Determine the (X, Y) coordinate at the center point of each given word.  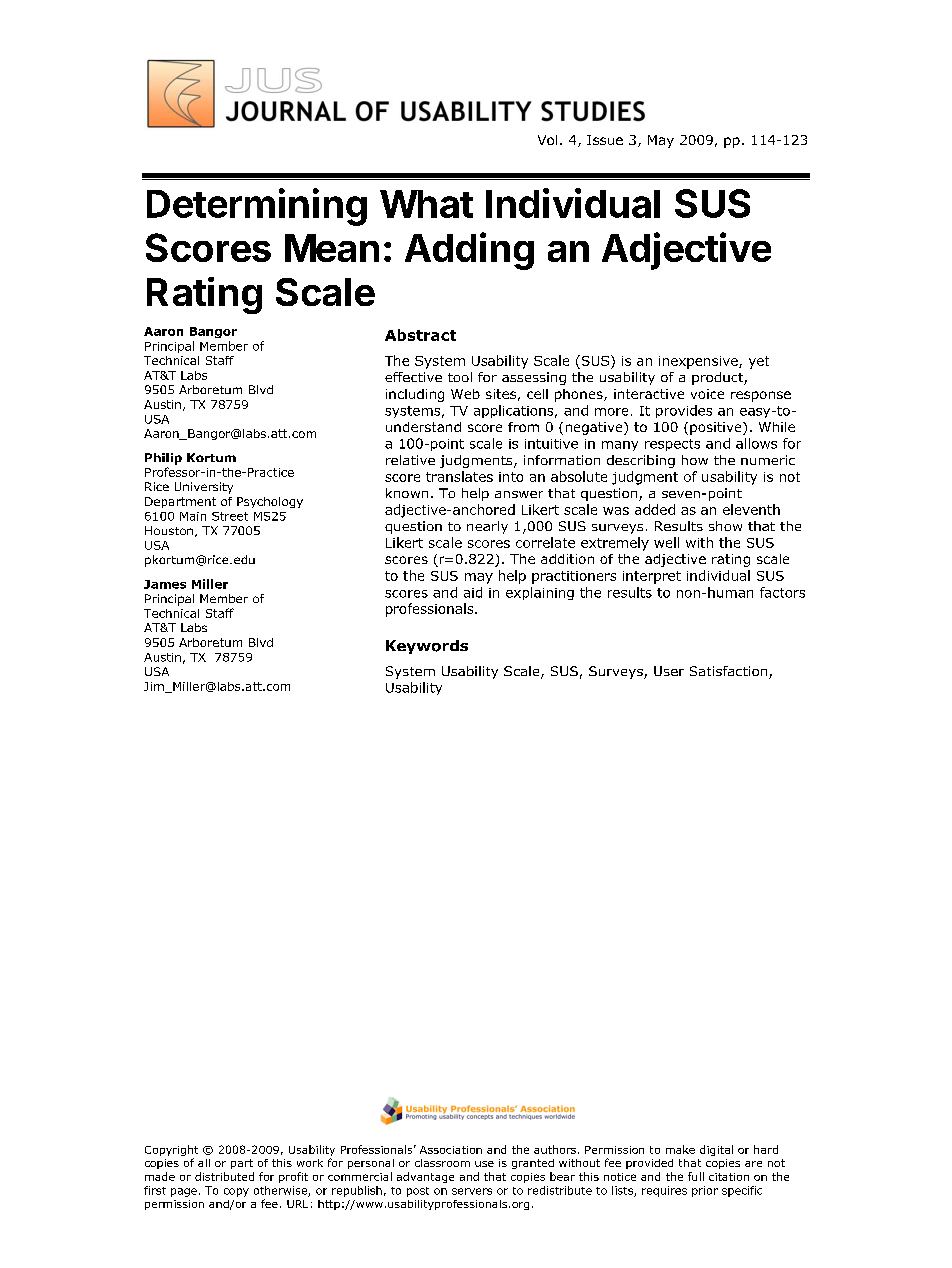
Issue (605, 140)
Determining (257, 207)
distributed (224, 1176)
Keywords (427, 647)
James (165, 584)
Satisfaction (730, 672)
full (696, 1176)
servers (472, 1191)
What (426, 204)
